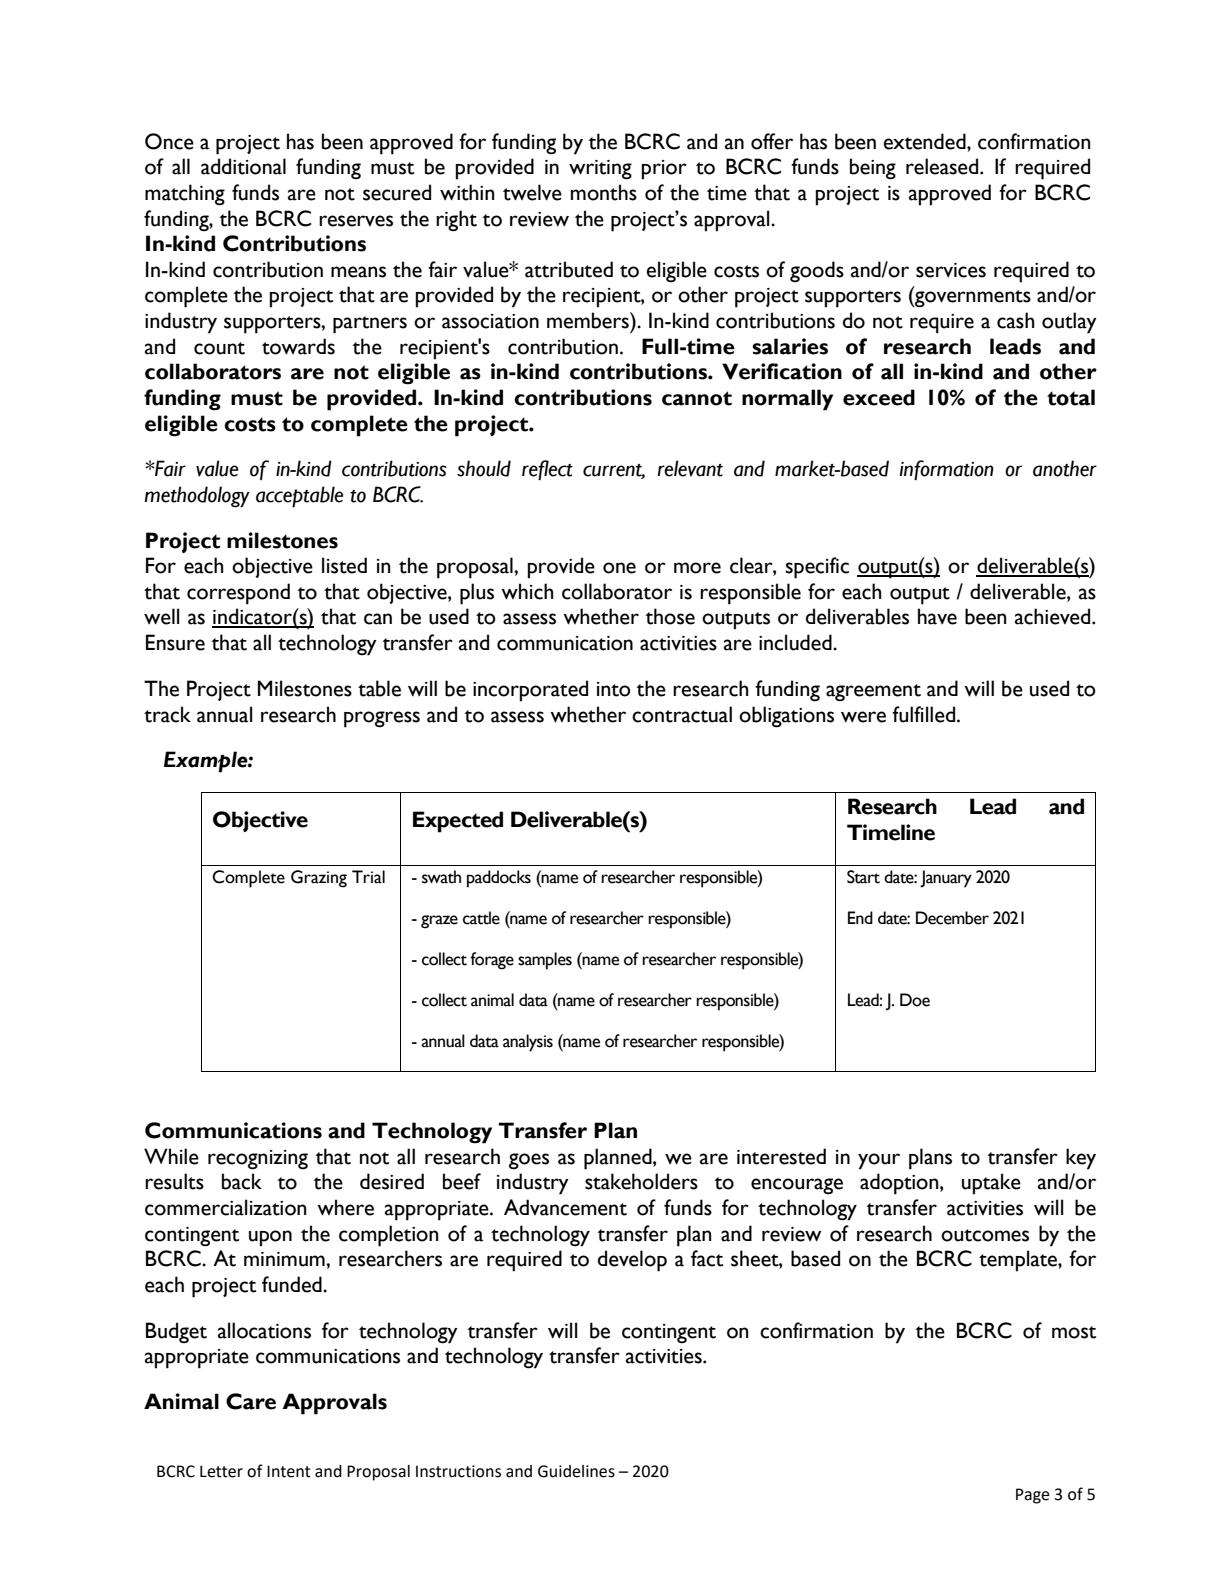 The width and height of the page is (1229, 1591). What do you see at coordinates (946, 879) in the page?
I see `January` at bounding box center [946, 879].
